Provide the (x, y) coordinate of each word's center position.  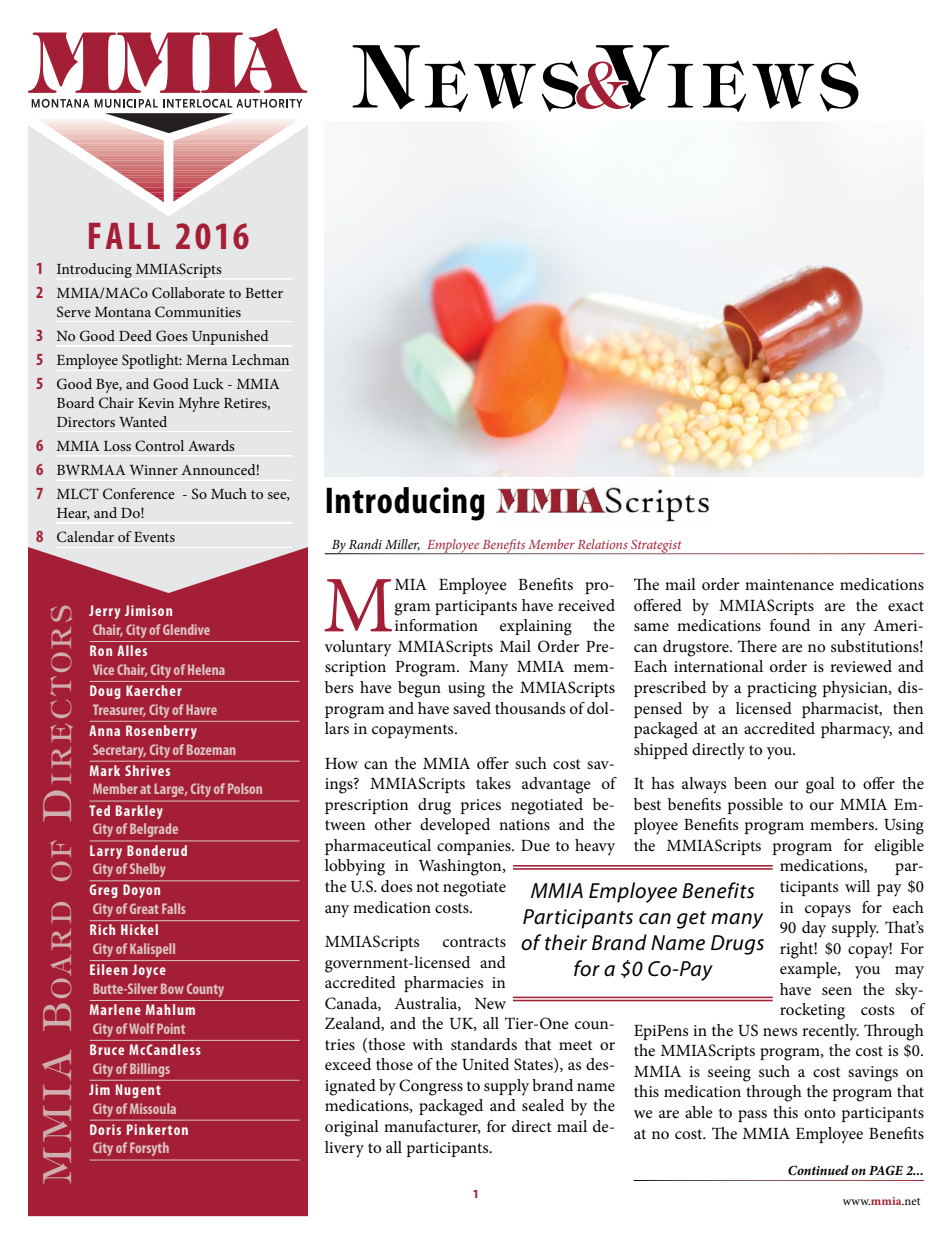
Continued (818, 1170)
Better (264, 293)
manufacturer (432, 1127)
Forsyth (149, 1149)
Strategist (656, 547)
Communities (198, 312)
